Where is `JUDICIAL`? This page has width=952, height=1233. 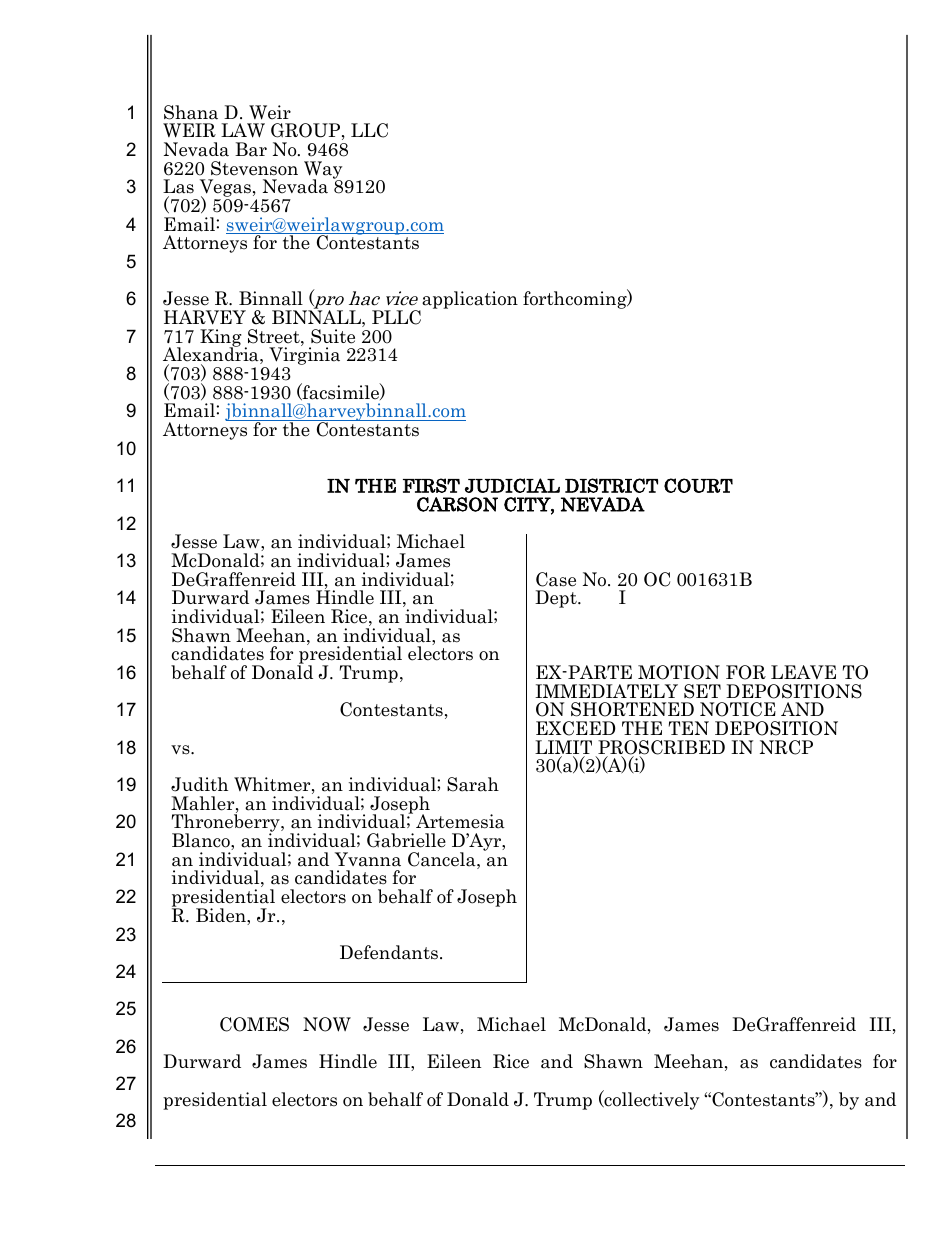 JUDICIAL is located at coordinates (512, 485).
